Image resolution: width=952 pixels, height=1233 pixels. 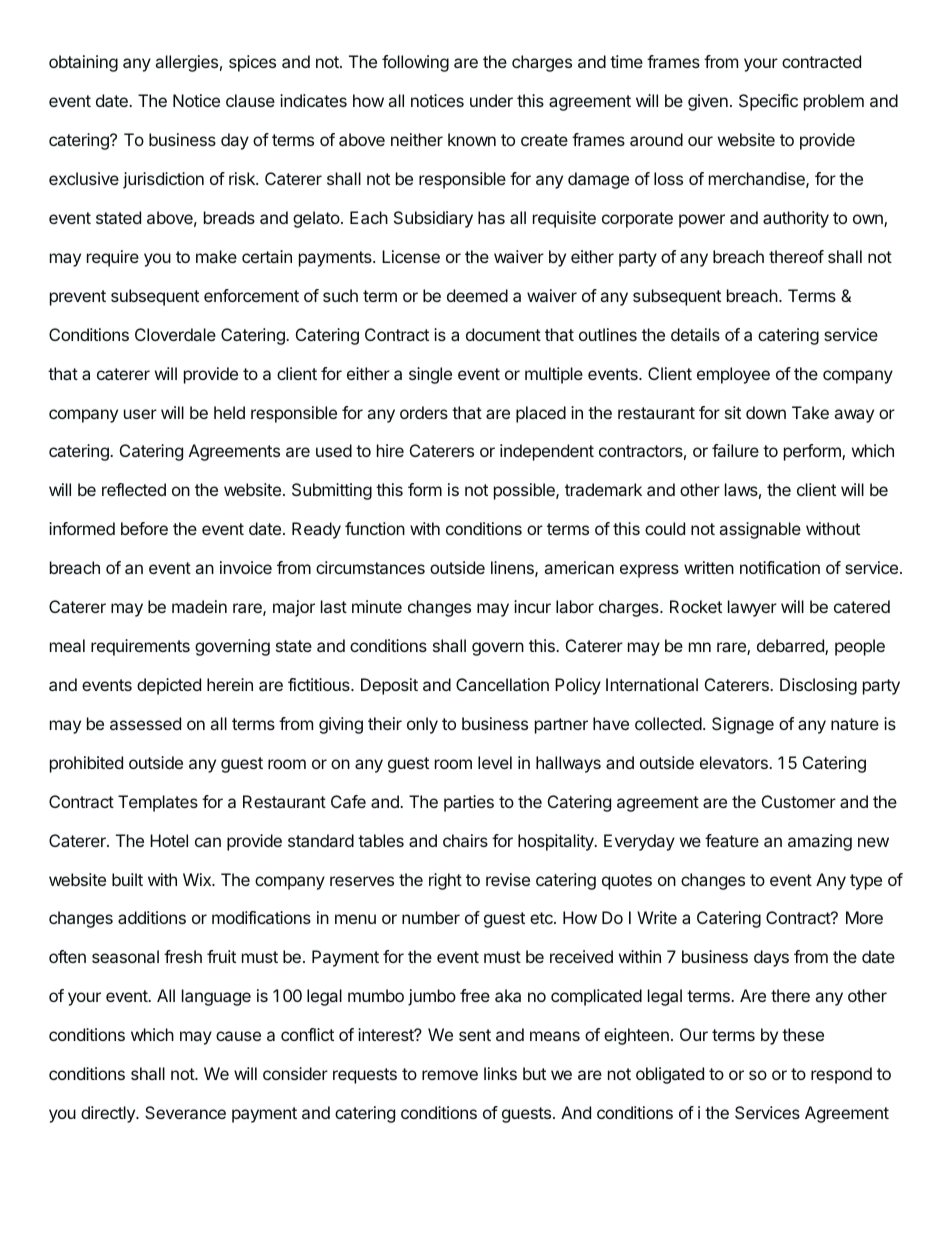 I want to click on under, so click(x=491, y=100).
